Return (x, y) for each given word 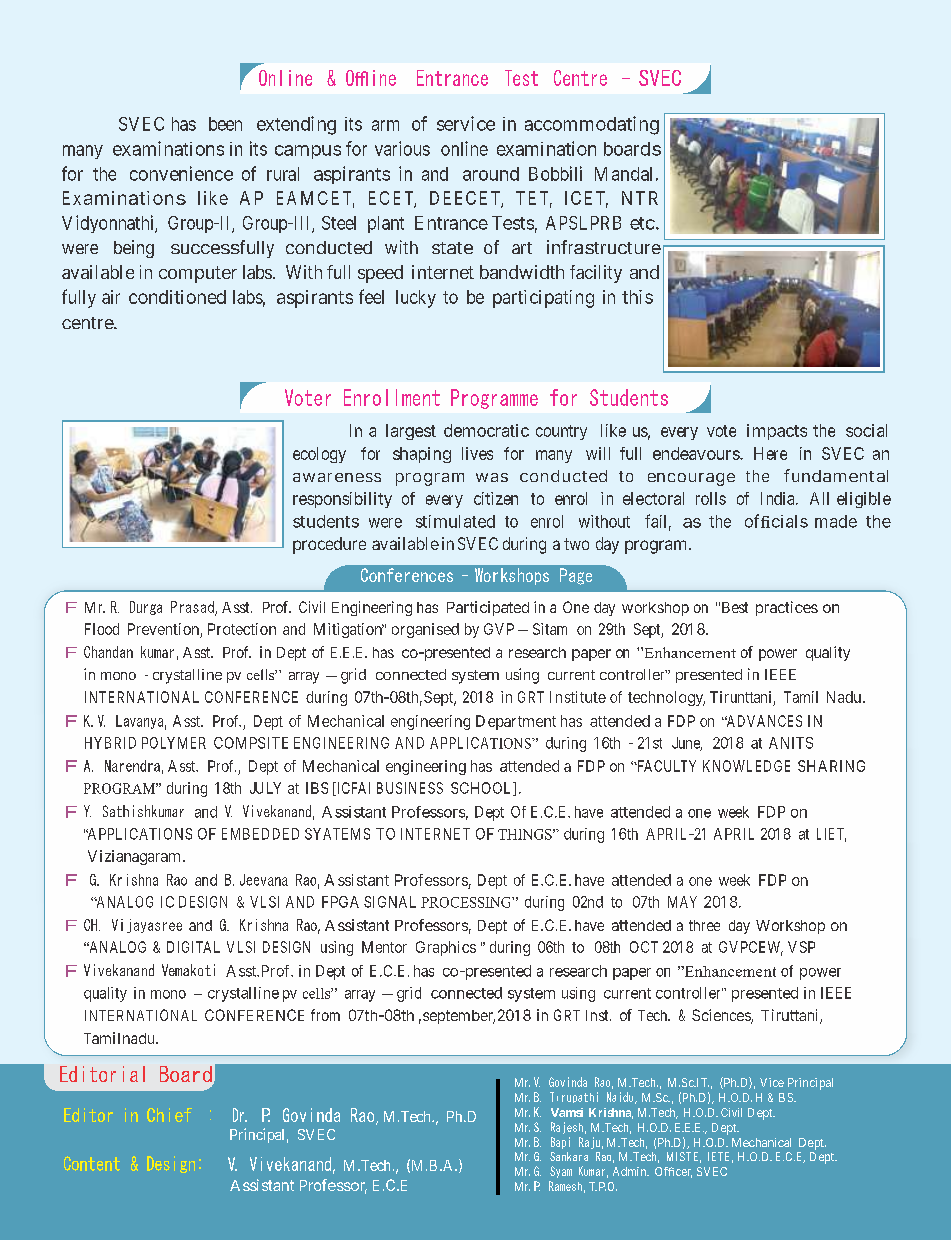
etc (642, 223)
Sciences (722, 1016)
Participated (488, 608)
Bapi (560, 1143)
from (325, 1015)
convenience (181, 173)
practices (787, 608)
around (491, 174)
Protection (242, 629)
